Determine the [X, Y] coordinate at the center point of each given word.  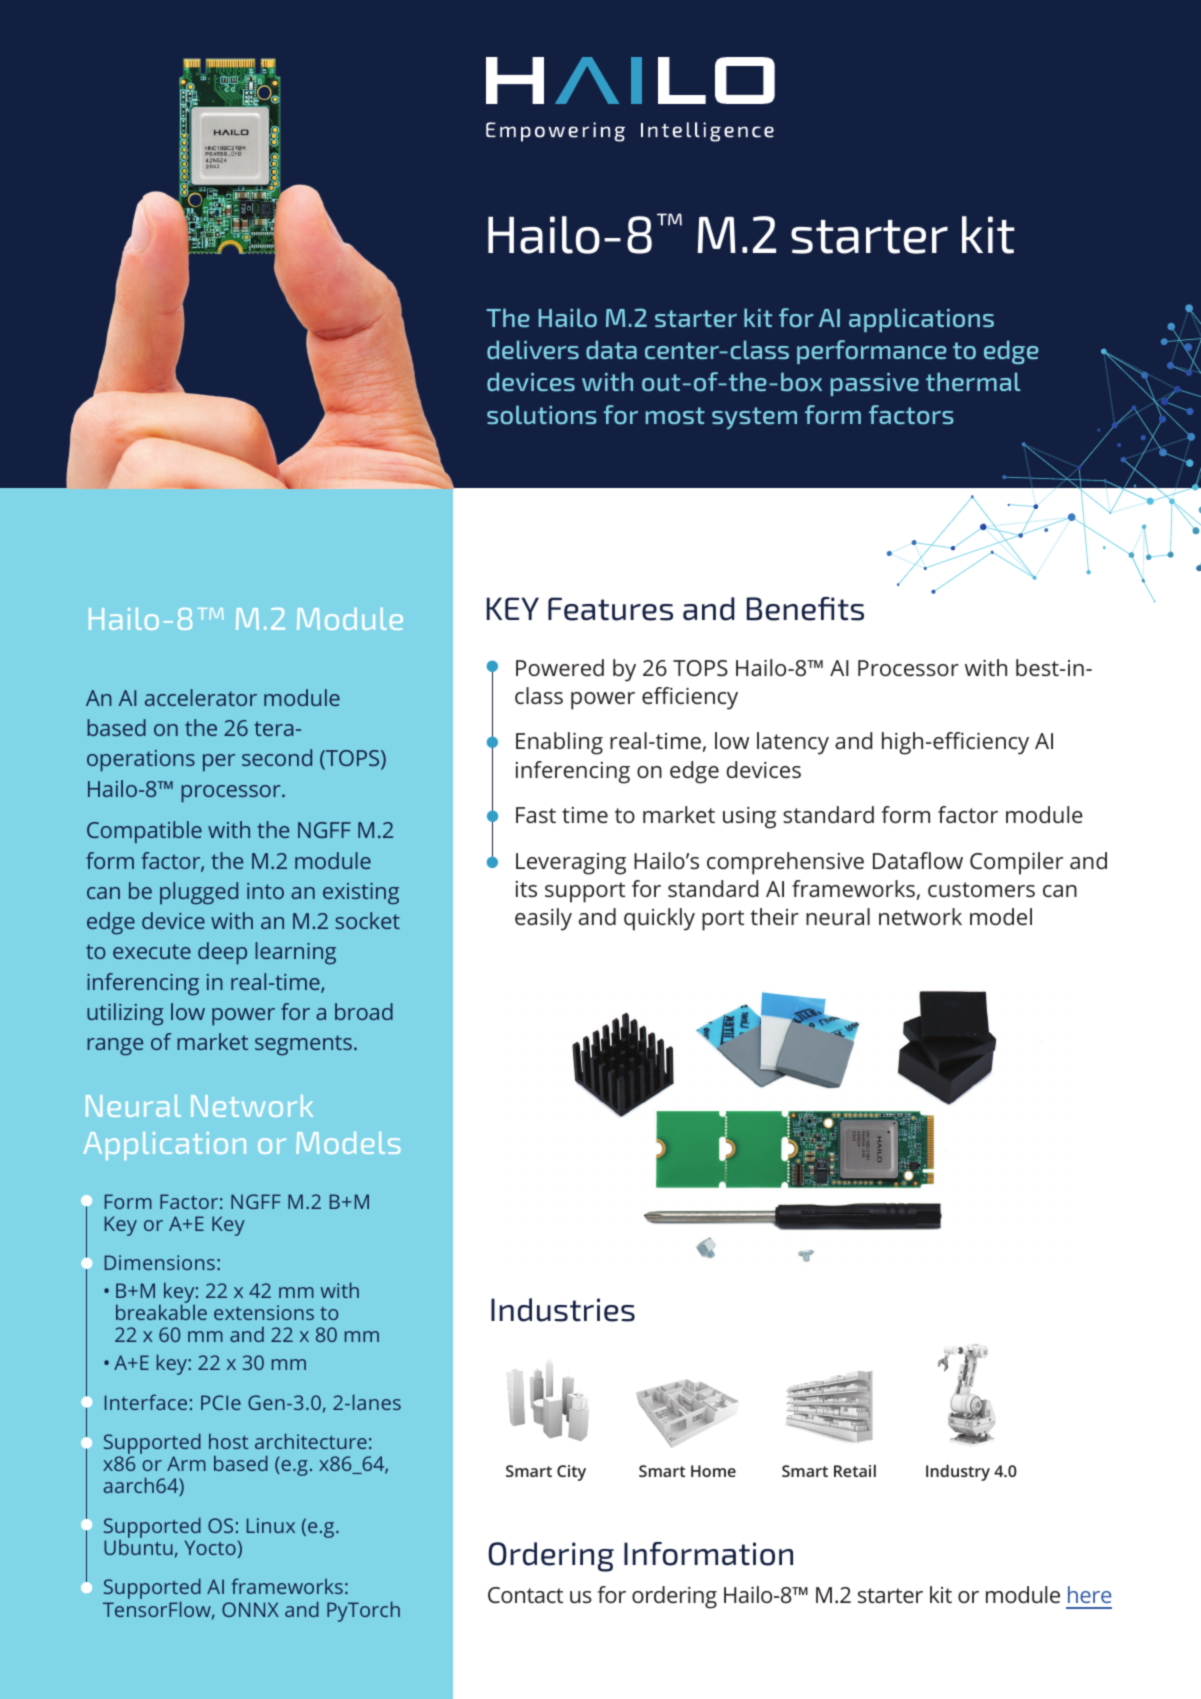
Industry [958, 1472]
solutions [542, 415]
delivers [533, 349]
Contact [525, 1595]
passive [875, 384]
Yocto [210, 1547]
